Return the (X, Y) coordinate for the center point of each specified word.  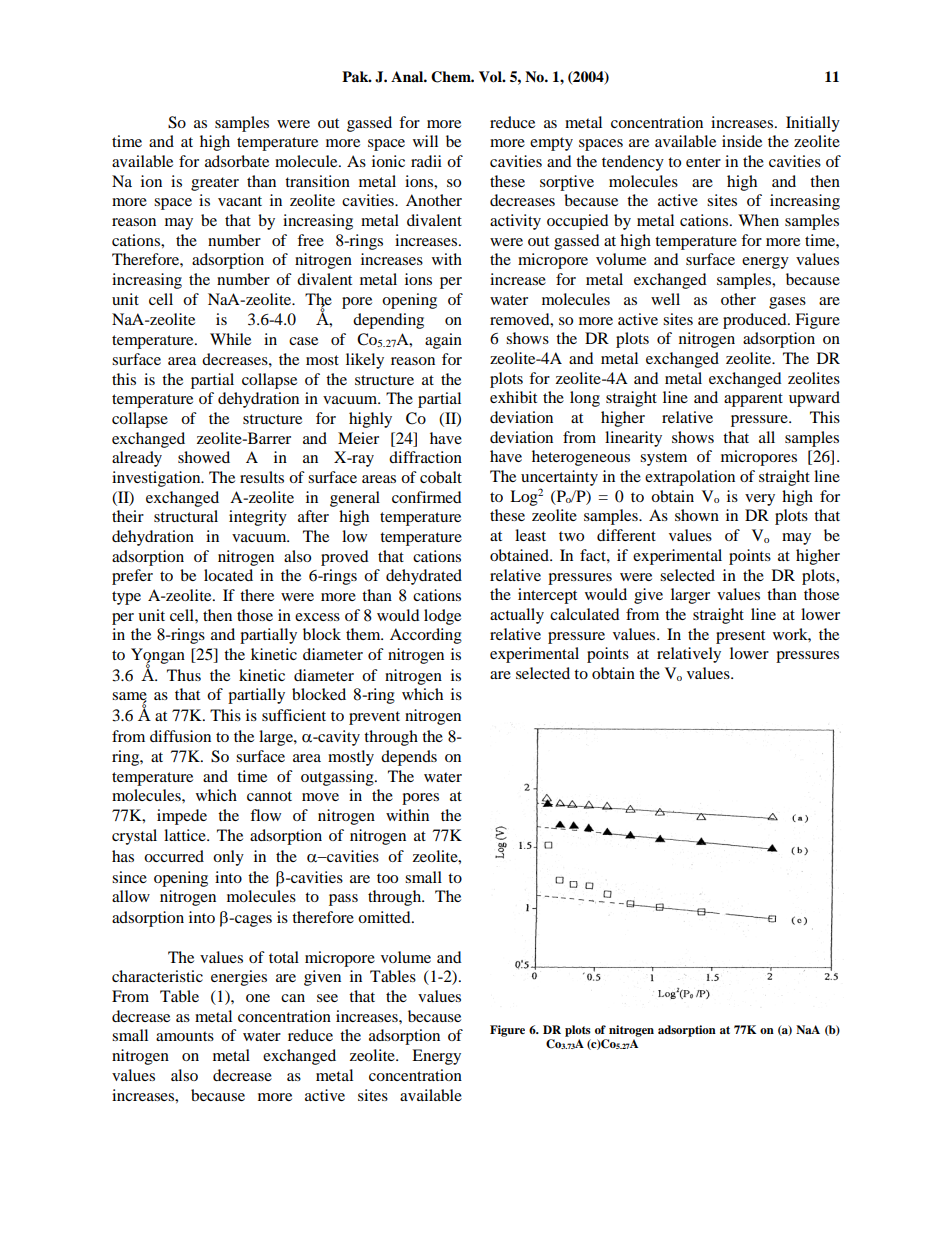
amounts (185, 1036)
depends (409, 758)
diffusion (180, 736)
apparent (753, 400)
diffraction (425, 457)
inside (742, 141)
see (327, 998)
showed (204, 457)
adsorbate (237, 161)
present (740, 637)
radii (426, 161)
